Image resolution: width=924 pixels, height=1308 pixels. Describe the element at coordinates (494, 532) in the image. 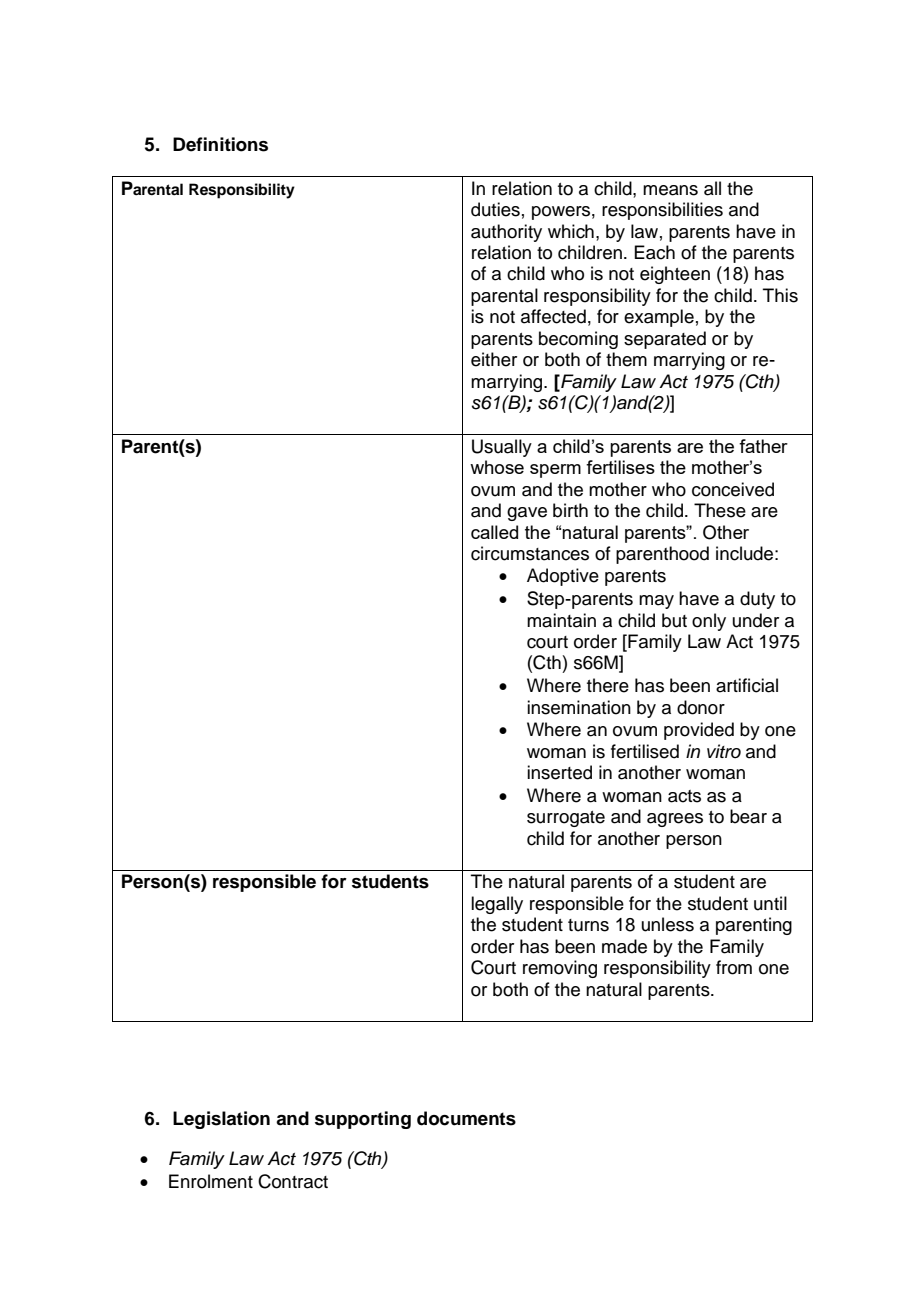

I see `called` at that location.
